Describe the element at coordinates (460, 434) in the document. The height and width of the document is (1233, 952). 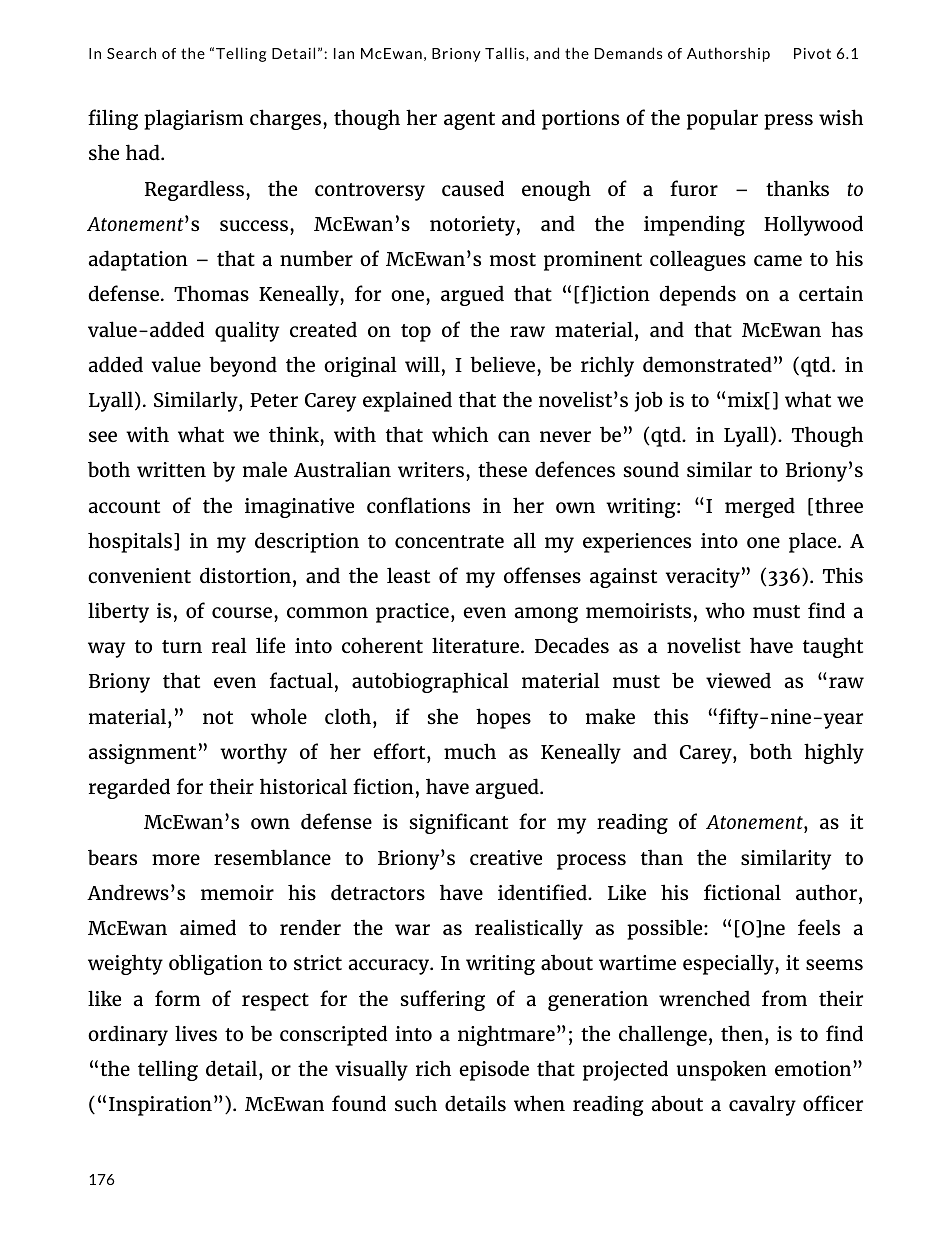
I see `which` at that location.
